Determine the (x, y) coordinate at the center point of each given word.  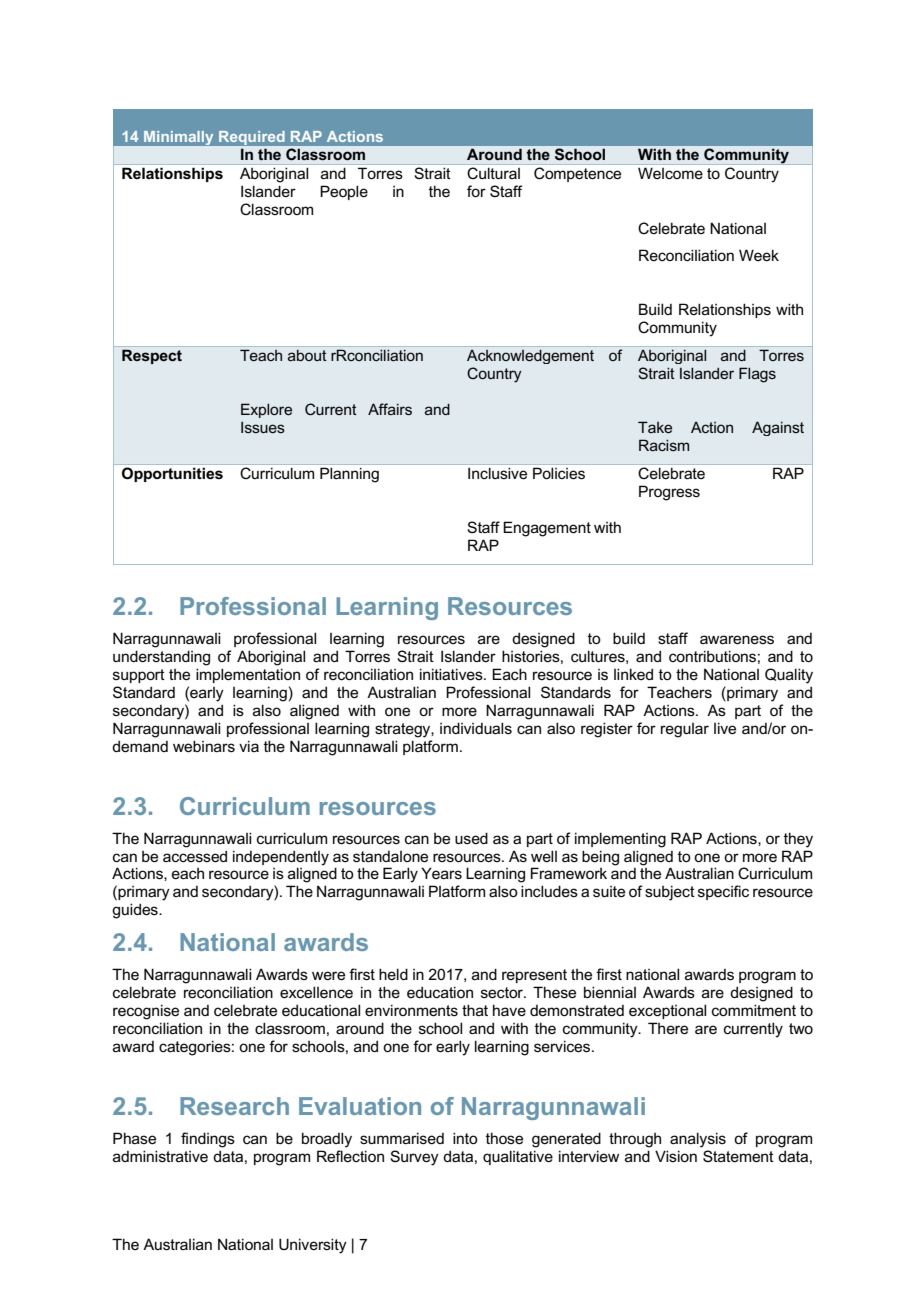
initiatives (452, 674)
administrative (160, 1156)
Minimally (179, 138)
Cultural (493, 173)
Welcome (670, 173)
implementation (248, 675)
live (725, 728)
